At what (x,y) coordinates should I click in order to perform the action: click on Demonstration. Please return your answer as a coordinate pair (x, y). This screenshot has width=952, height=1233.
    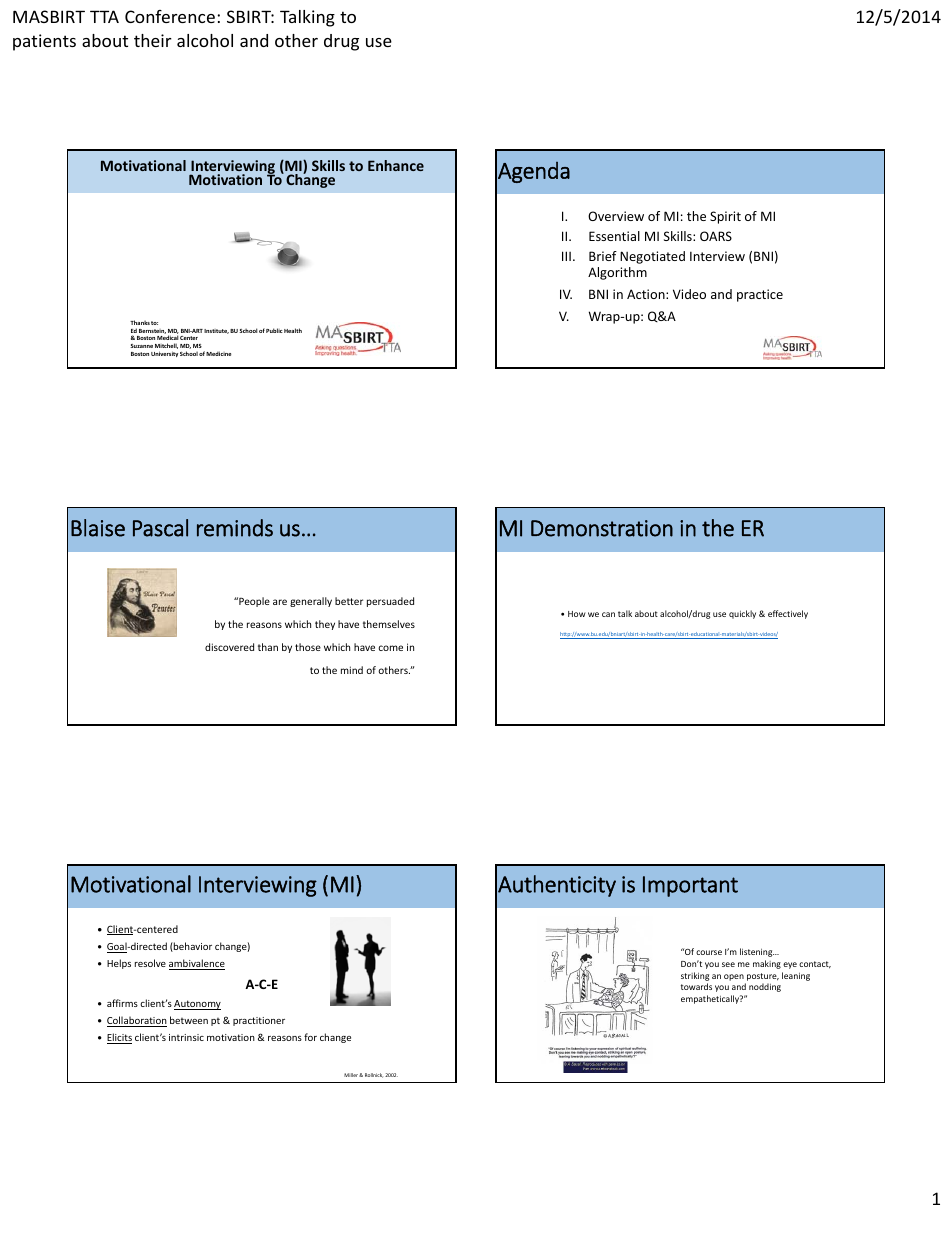
    Looking at the image, I should click on (602, 528).
